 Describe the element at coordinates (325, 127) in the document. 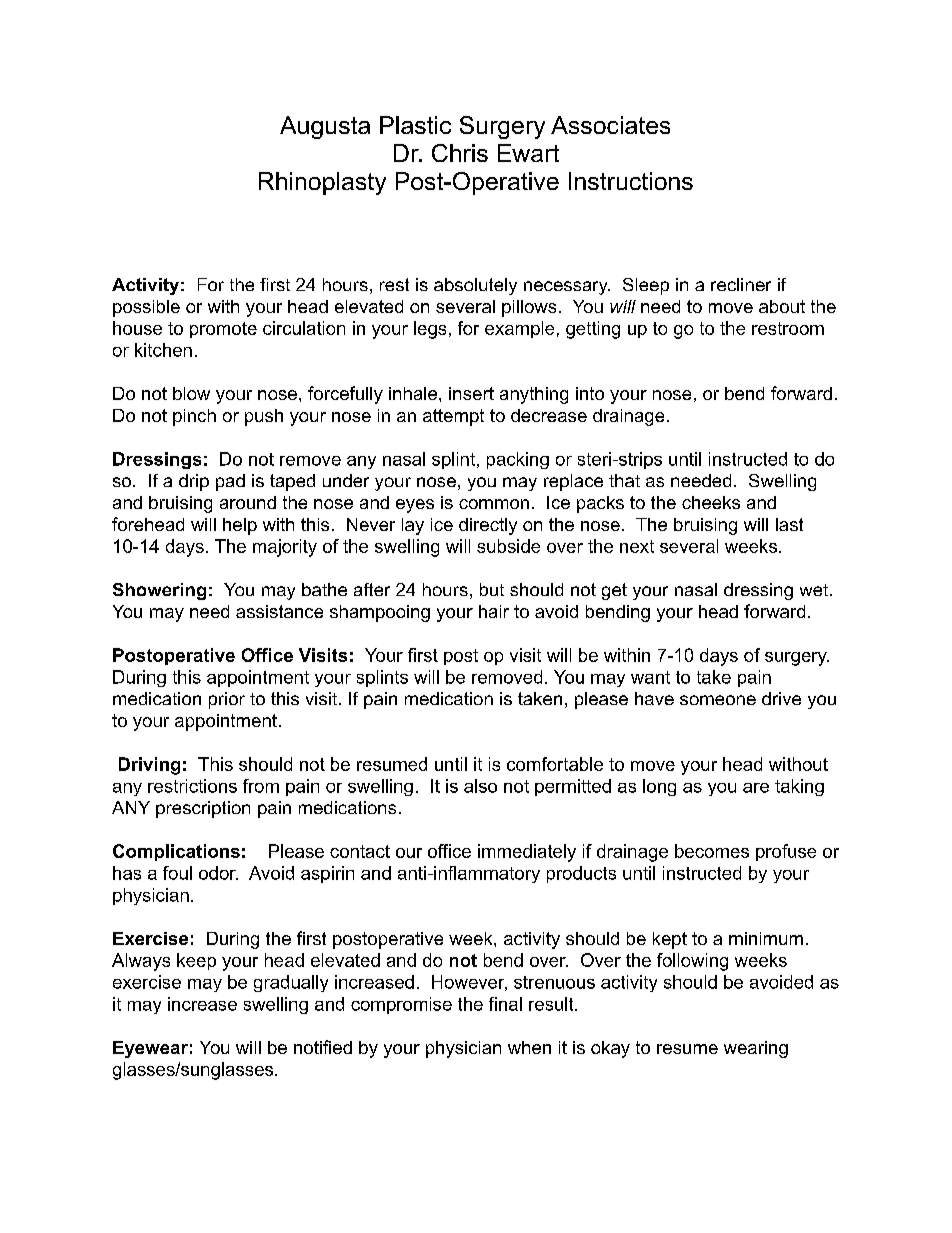

I see `Augusta` at that location.
